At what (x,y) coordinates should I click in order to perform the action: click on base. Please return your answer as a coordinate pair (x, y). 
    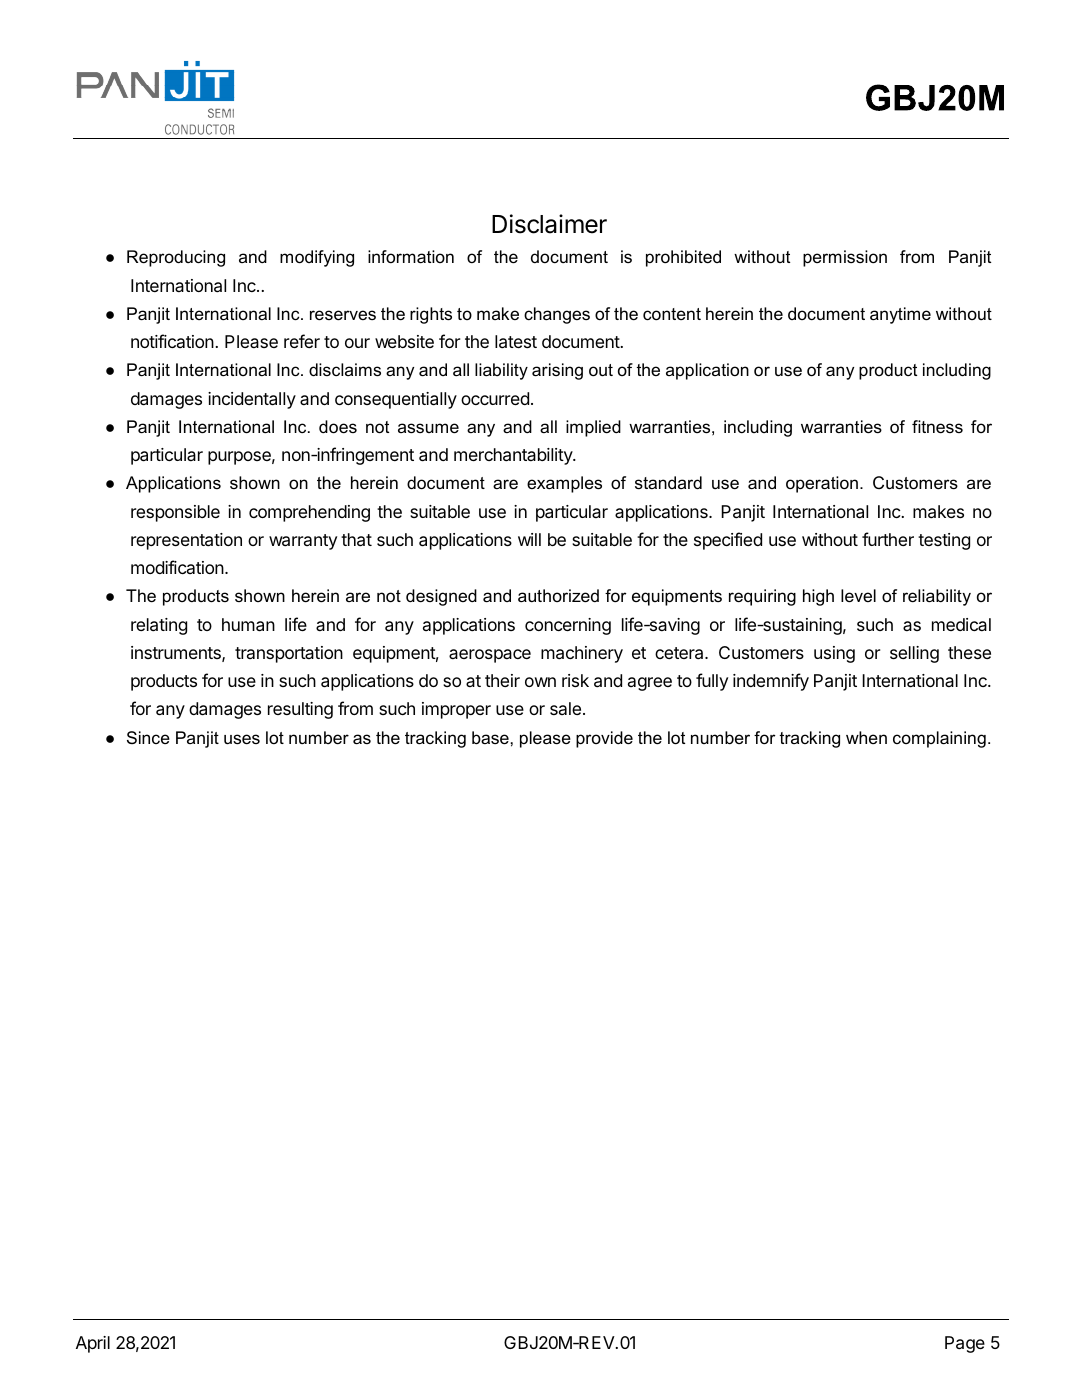
    Looking at the image, I should click on (490, 738).
